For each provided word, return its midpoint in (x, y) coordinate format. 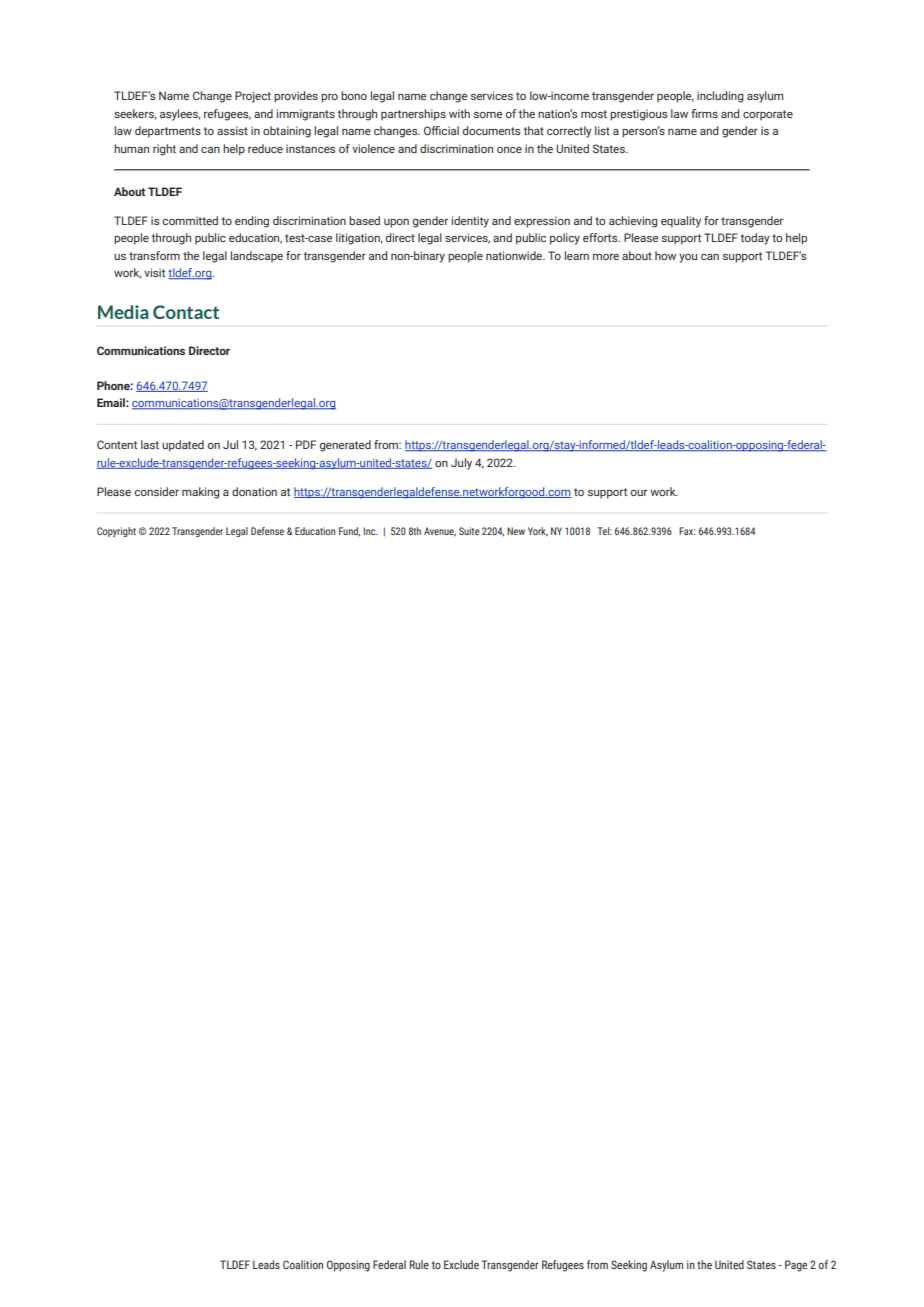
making (200, 493)
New (516, 531)
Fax (687, 531)
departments (168, 132)
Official (441, 130)
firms (704, 113)
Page (796, 1266)
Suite (469, 531)
